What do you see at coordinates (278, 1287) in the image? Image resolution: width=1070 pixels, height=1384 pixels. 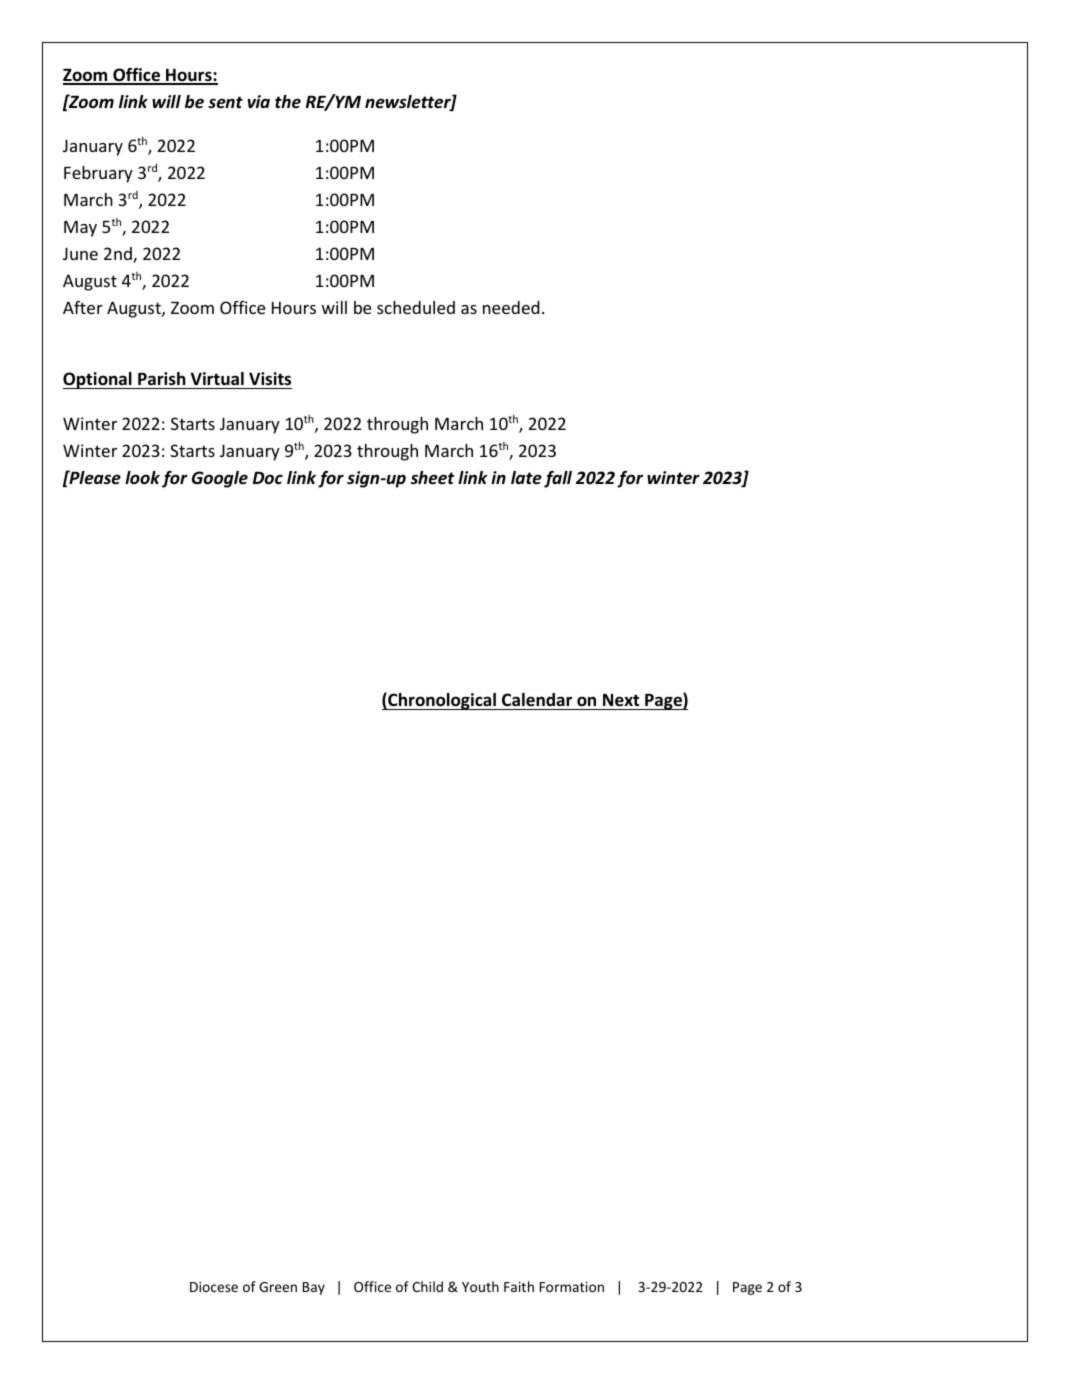 I see `Green` at bounding box center [278, 1287].
